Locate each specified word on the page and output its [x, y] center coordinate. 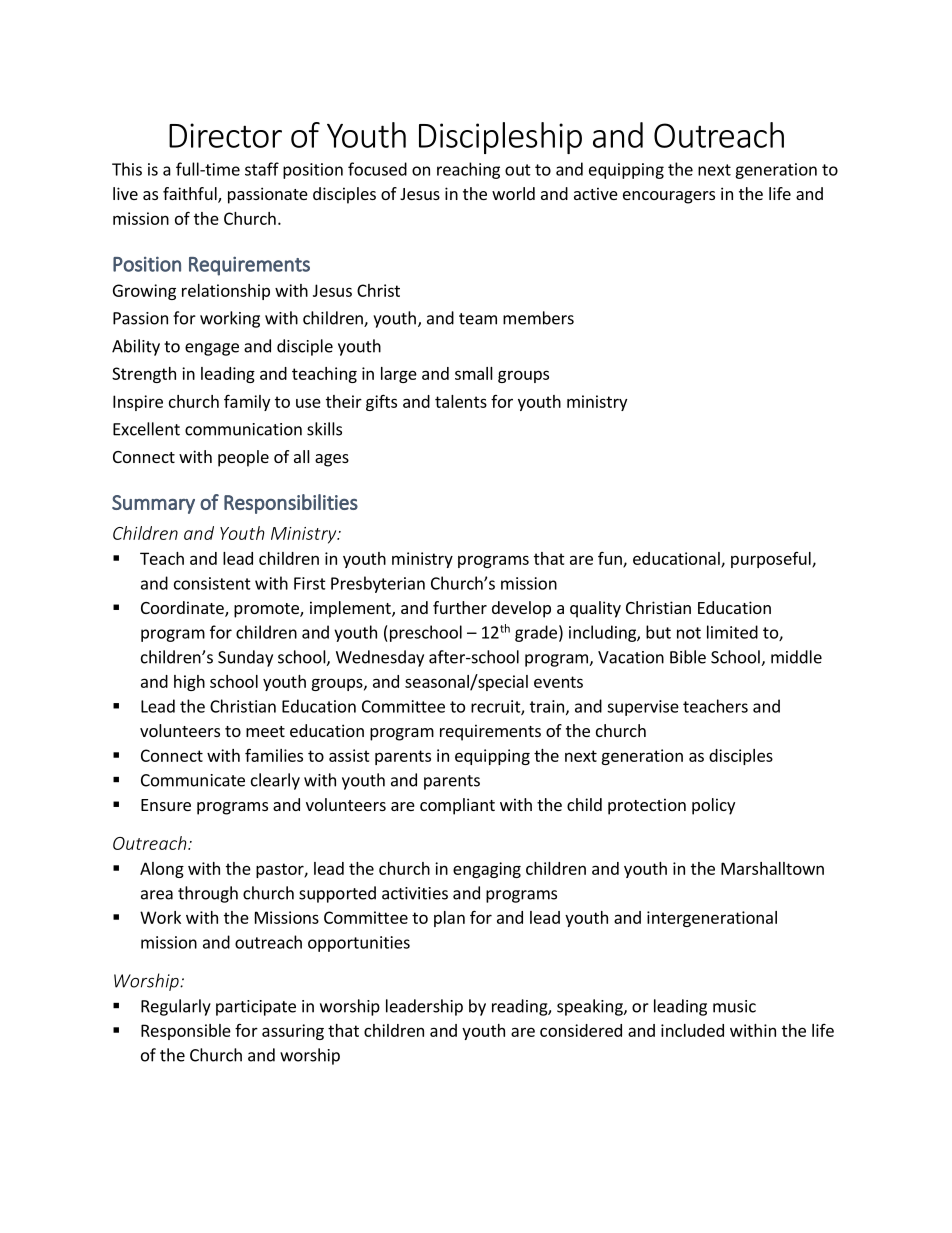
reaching [468, 170]
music [734, 1006]
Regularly [176, 1007]
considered [581, 1030]
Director [225, 135]
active [596, 193]
